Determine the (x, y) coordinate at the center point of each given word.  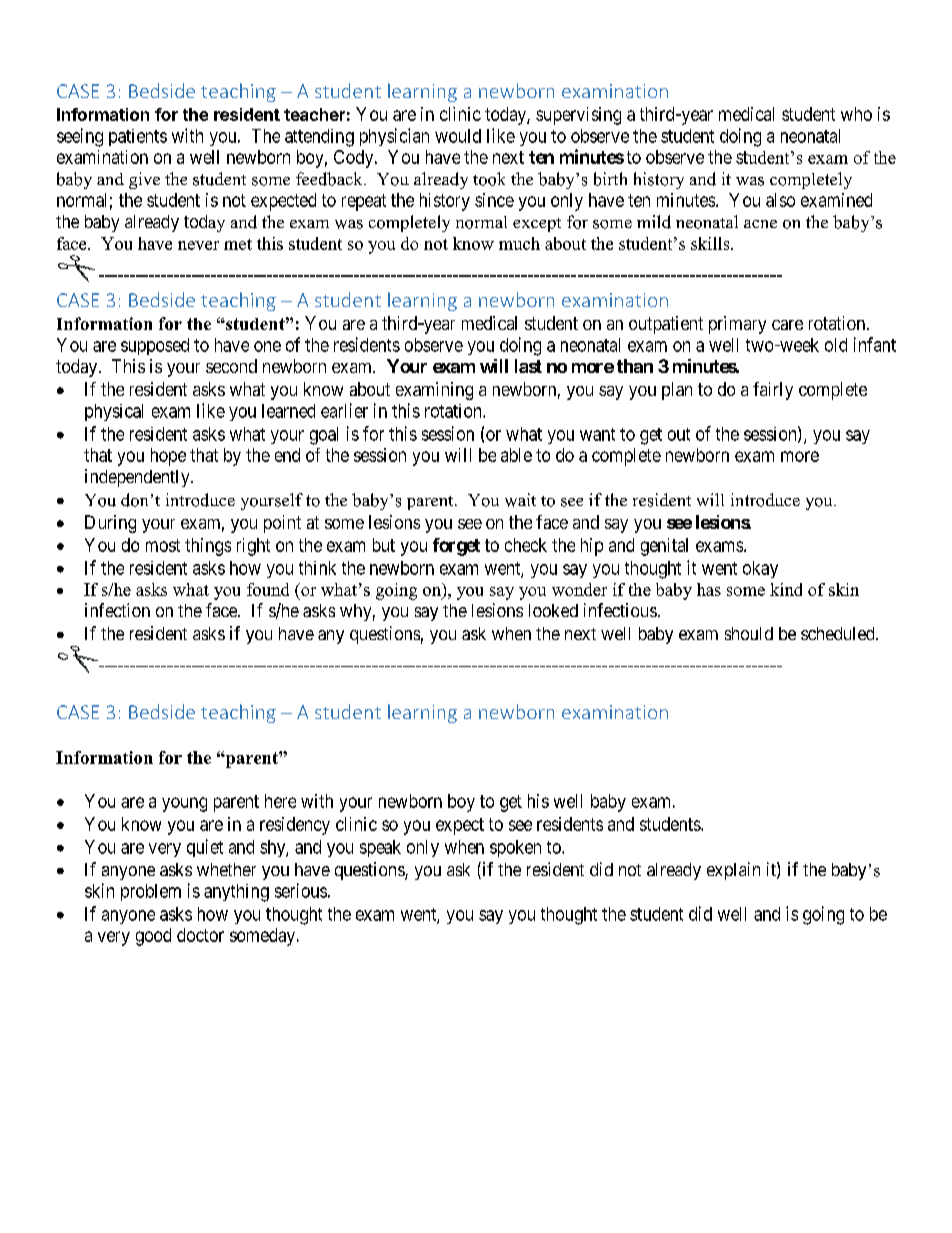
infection (117, 610)
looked (553, 610)
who (856, 114)
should (749, 633)
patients (138, 137)
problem (151, 892)
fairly (773, 391)
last (528, 366)
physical (114, 412)
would (458, 136)
